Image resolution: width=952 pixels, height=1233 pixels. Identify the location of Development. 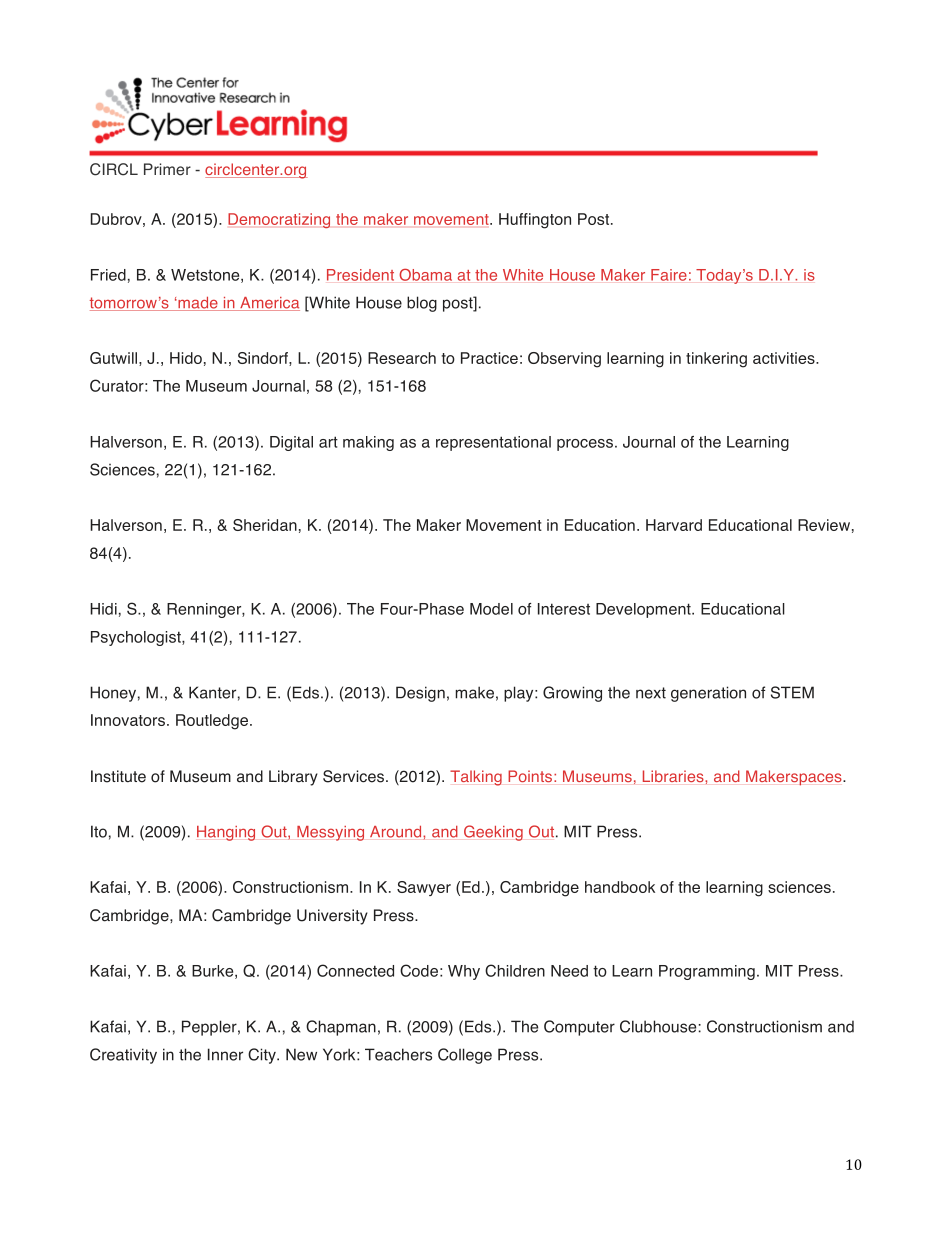
(644, 610).
